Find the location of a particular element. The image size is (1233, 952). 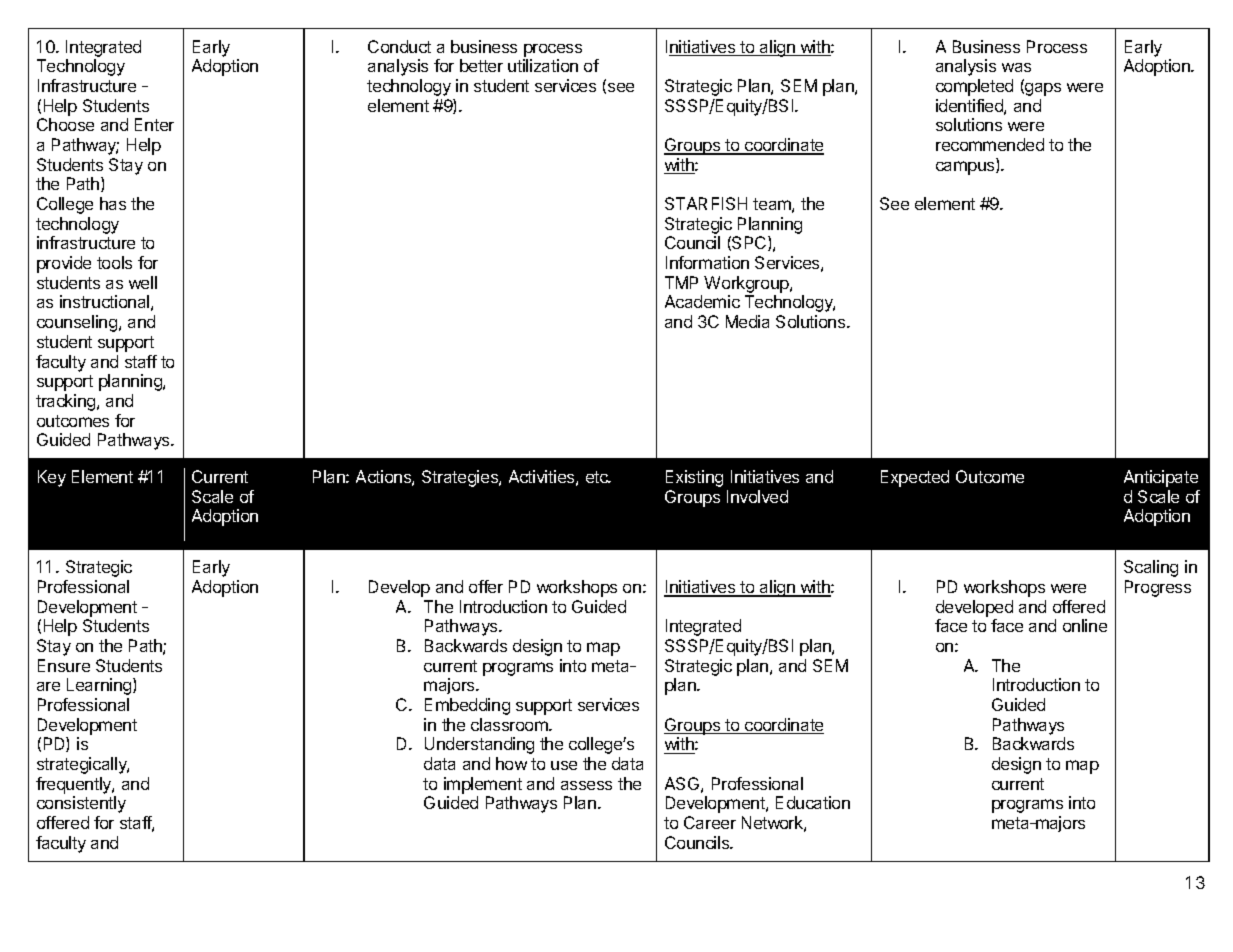

etc is located at coordinates (598, 477).
